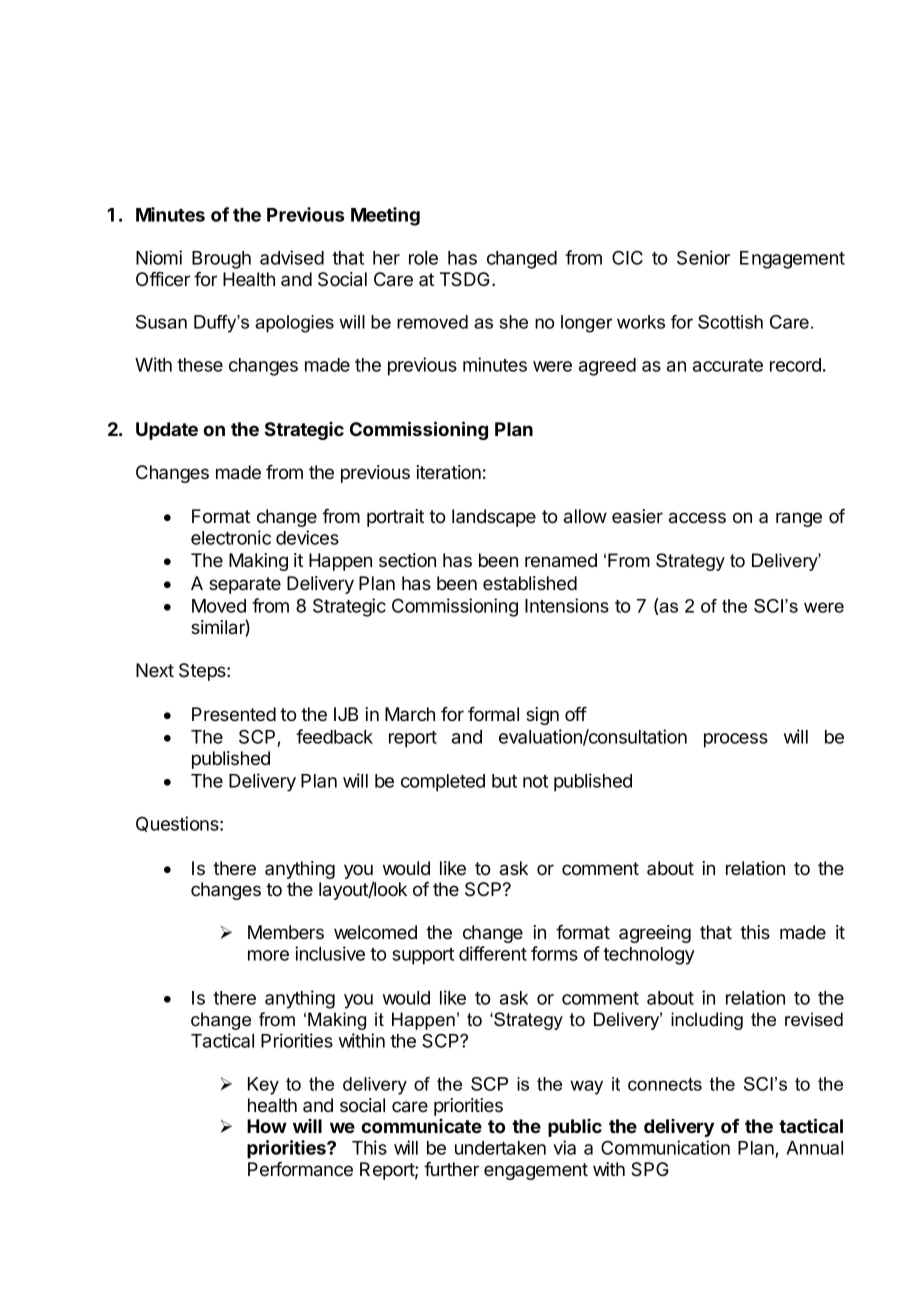 The image size is (924, 1308). What do you see at coordinates (286, 932) in the screenshot?
I see `Members` at bounding box center [286, 932].
